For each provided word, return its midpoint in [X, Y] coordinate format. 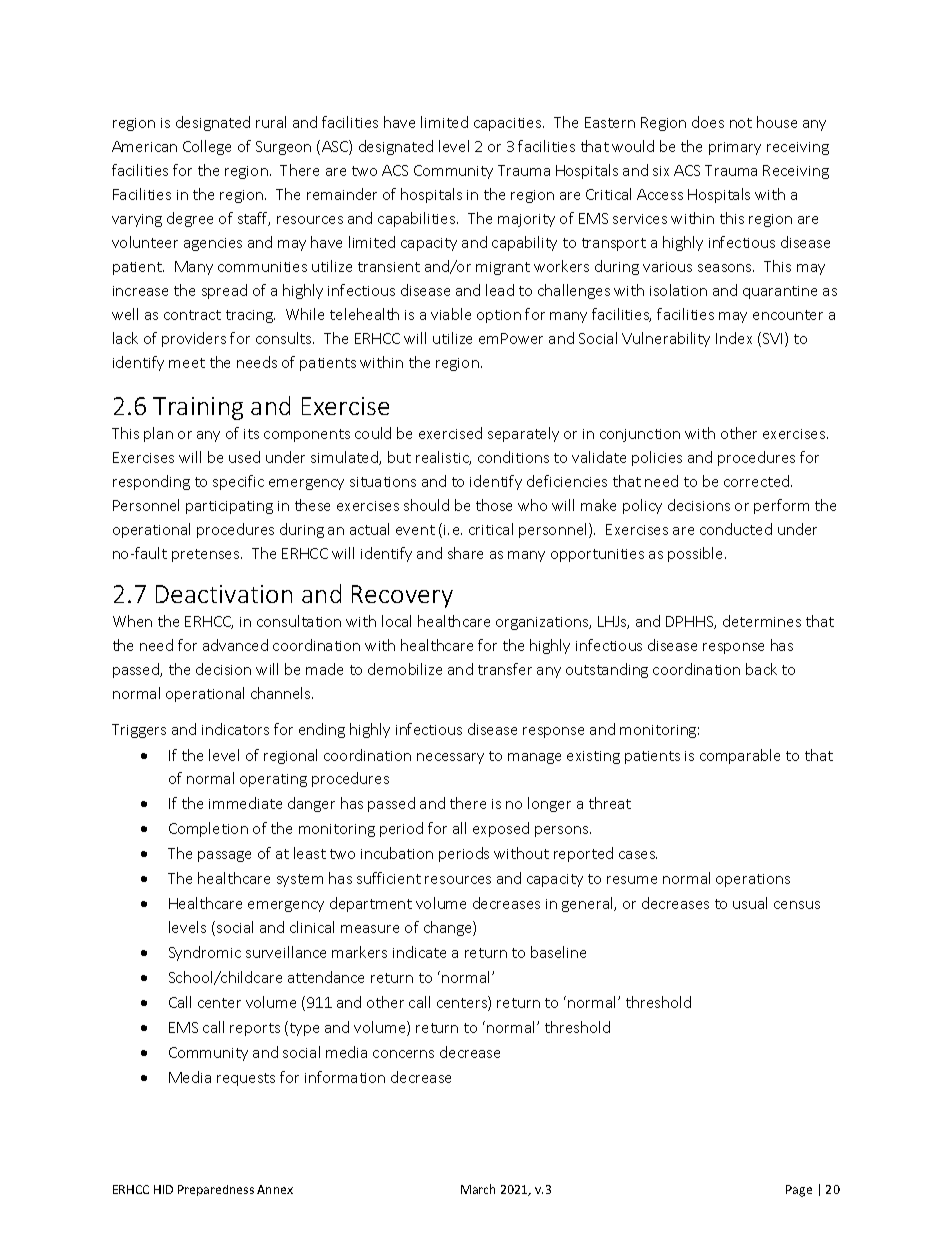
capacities [509, 124]
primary [735, 148]
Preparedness [216, 1190]
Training [198, 408]
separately [523, 434]
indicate [419, 952]
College [207, 147]
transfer [505, 669]
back [761, 669]
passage [224, 856]
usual [750, 903]
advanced [235, 645]
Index [734, 338]
